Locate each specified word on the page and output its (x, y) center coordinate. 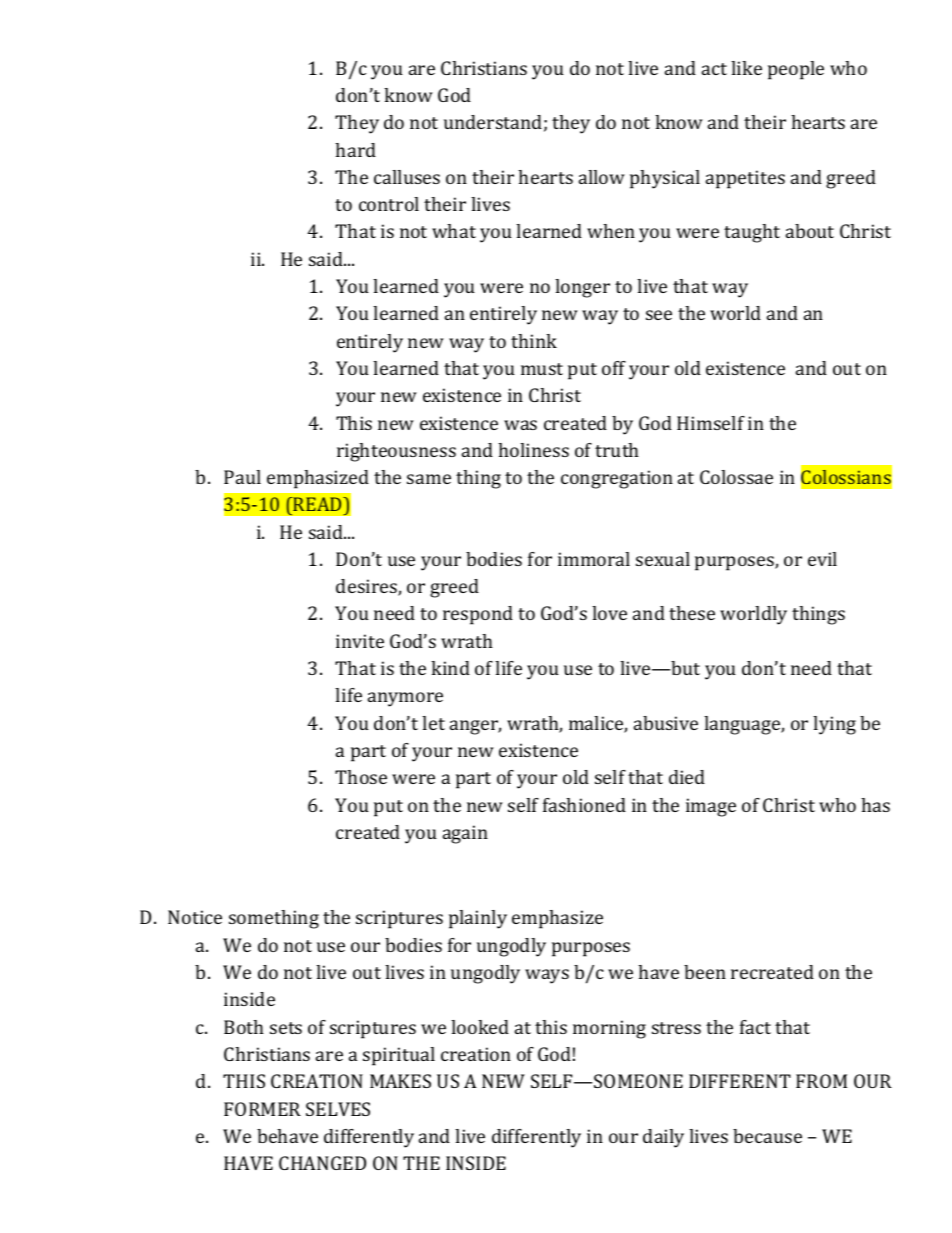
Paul (242, 477)
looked (480, 1027)
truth (617, 450)
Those (361, 777)
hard (355, 150)
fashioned (584, 805)
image (711, 807)
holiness (533, 450)
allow (602, 177)
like (746, 68)
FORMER (262, 1109)
